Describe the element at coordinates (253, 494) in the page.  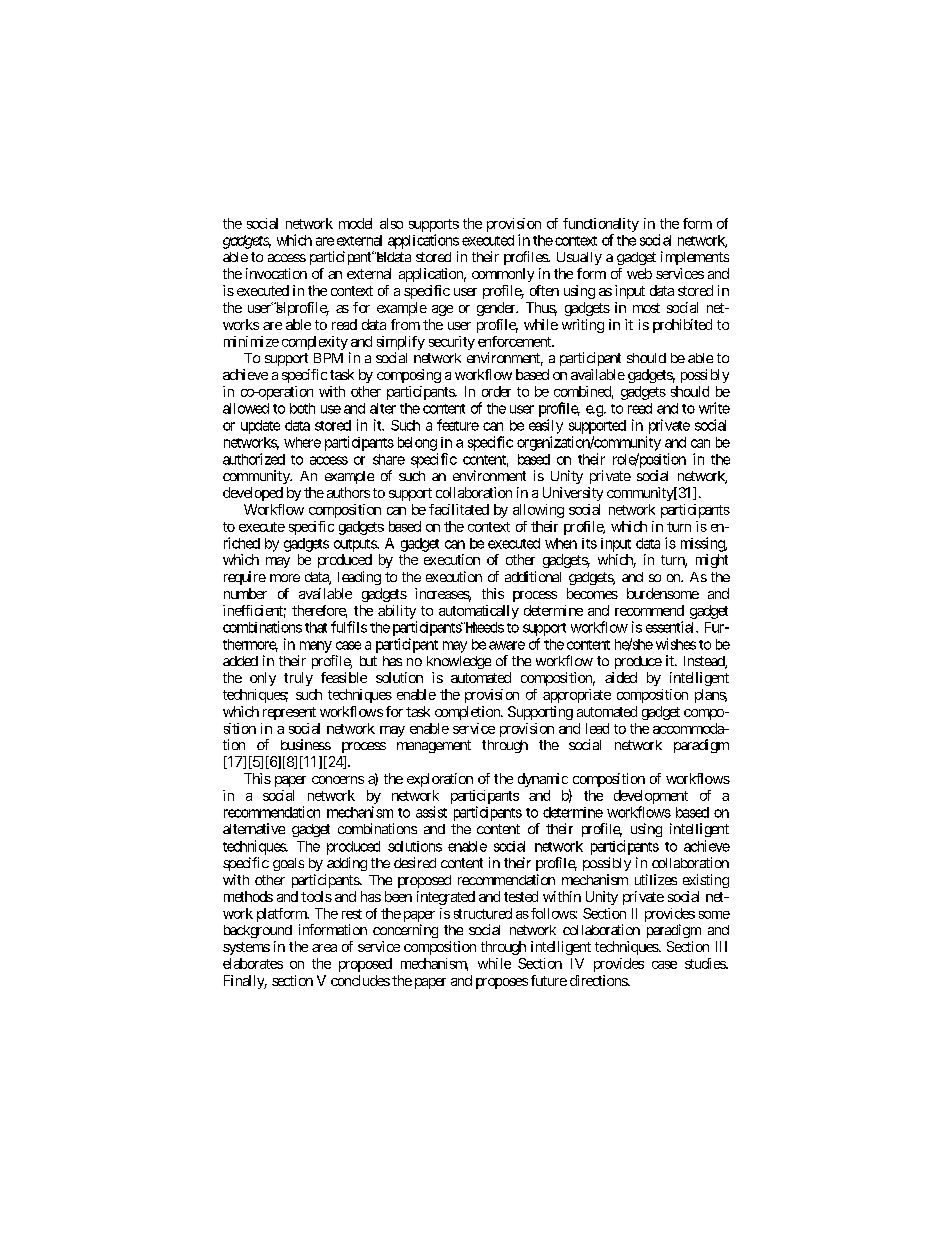
I see `developed` at that location.
